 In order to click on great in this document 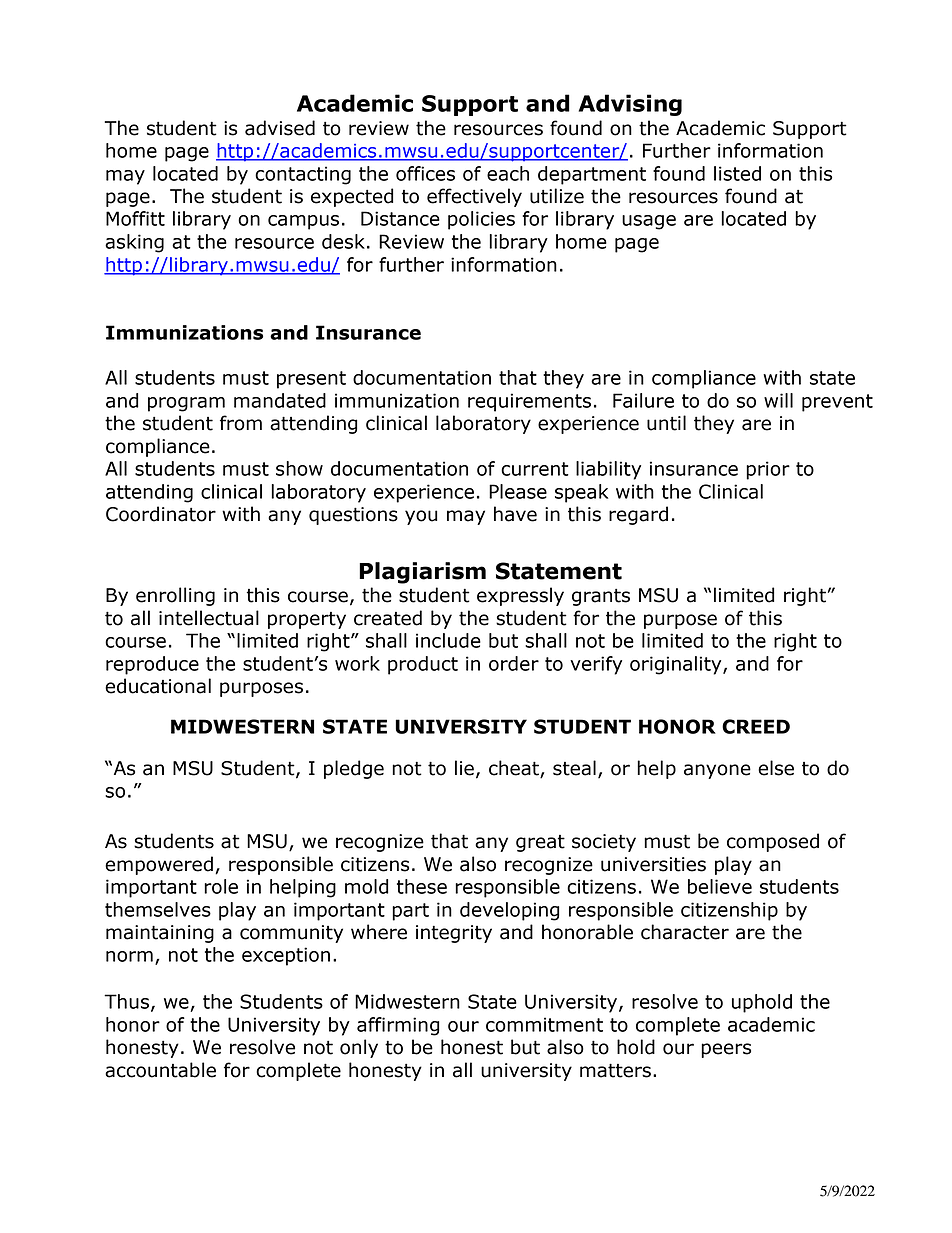, I will do `click(540, 843)`.
